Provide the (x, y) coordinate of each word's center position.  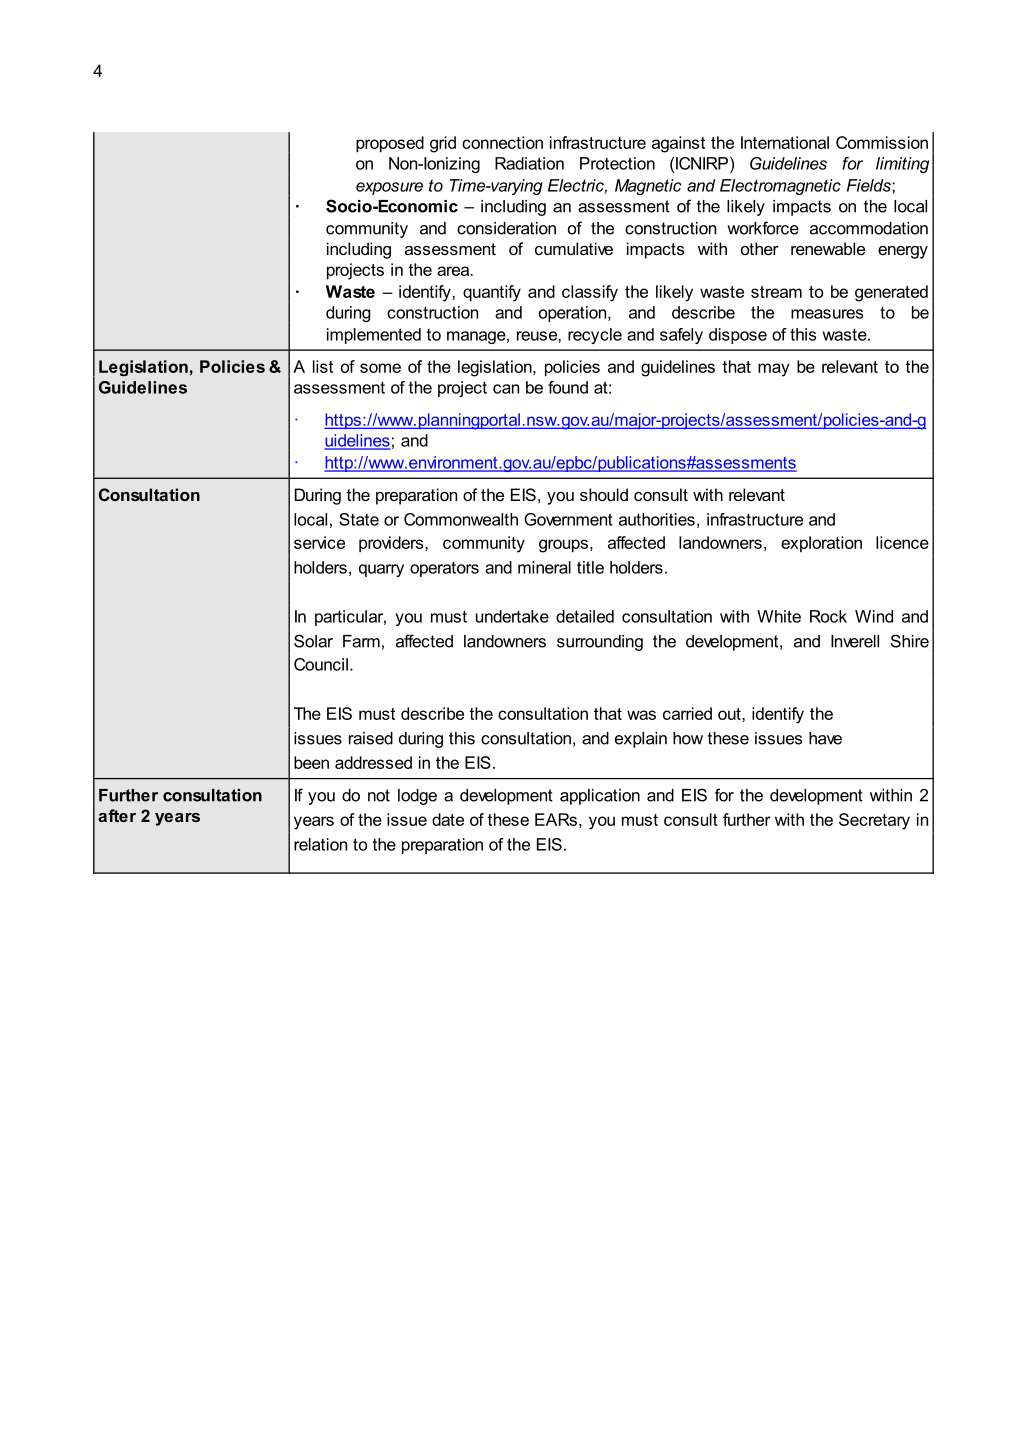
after (117, 815)
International (785, 142)
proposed (390, 144)
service (319, 542)
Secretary (874, 821)
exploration (821, 544)
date (448, 819)
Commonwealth (461, 519)
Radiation (529, 163)
